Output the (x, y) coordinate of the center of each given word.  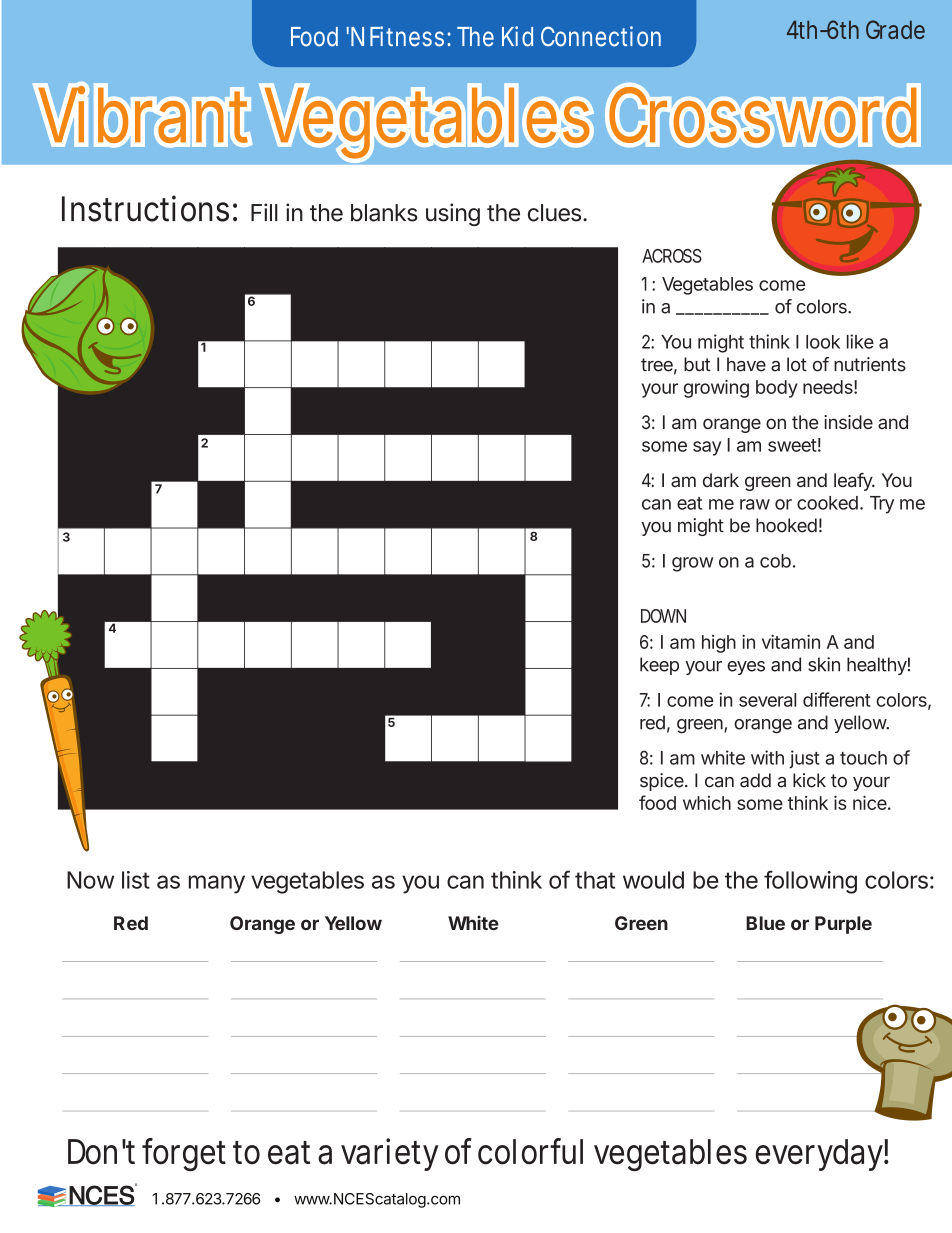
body (777, 389)
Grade (895, 29)
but (697, 364)
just (804, 759)
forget (184, 1154)
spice (663, 782)
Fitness (409, 36)
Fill (264, 212)
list (136, 880)
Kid (517, 36)
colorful (530, 1151)
